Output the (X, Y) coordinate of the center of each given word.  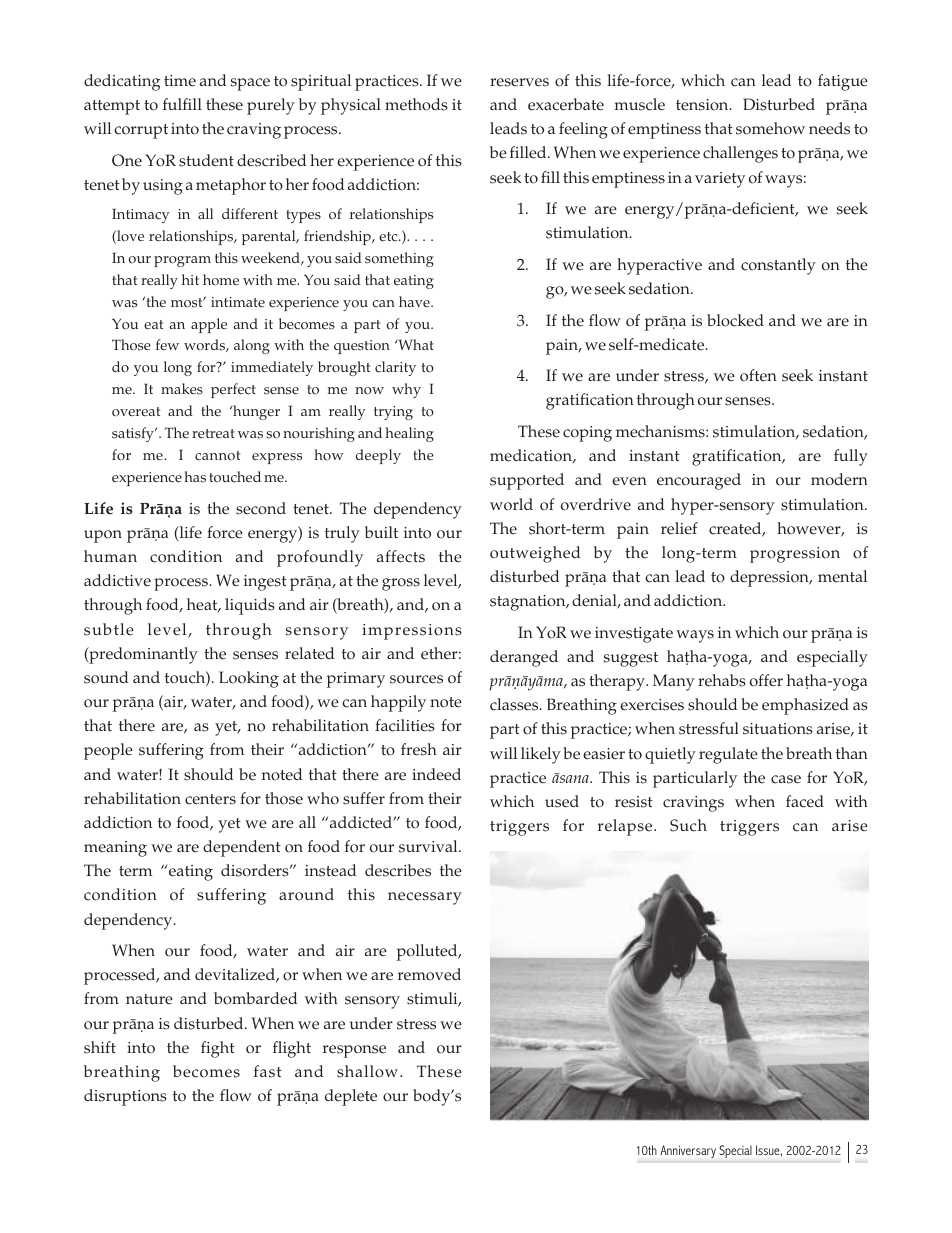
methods (416, 104)
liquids (250, 606)
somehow (770, 128)
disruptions (125, 1097)
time (180, 81)
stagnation (529, 603)
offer (766, 680)
